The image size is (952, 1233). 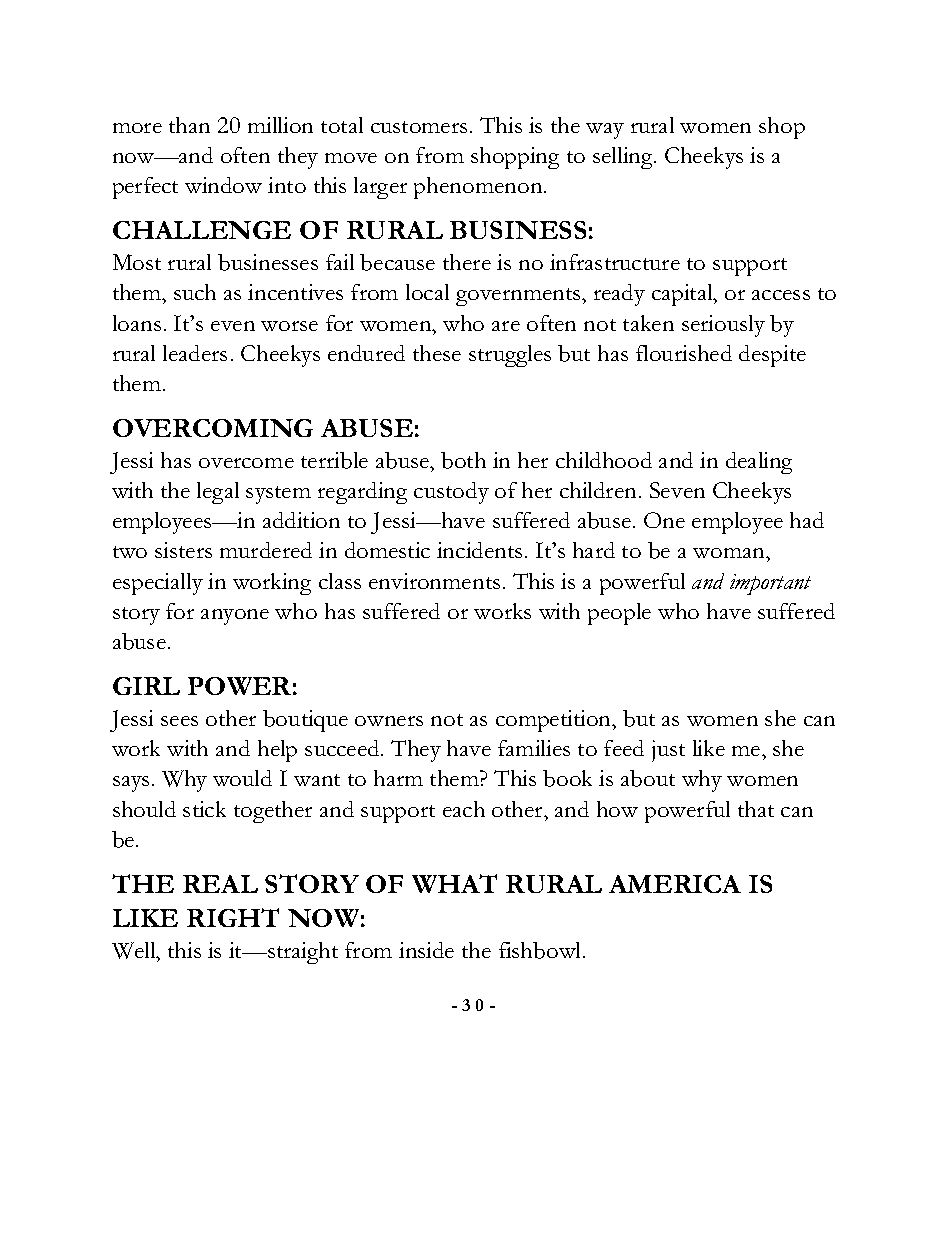 What do you see at coordinates (195, 353) in the page?
I see `leaders` at bounding box center [195, 353].
